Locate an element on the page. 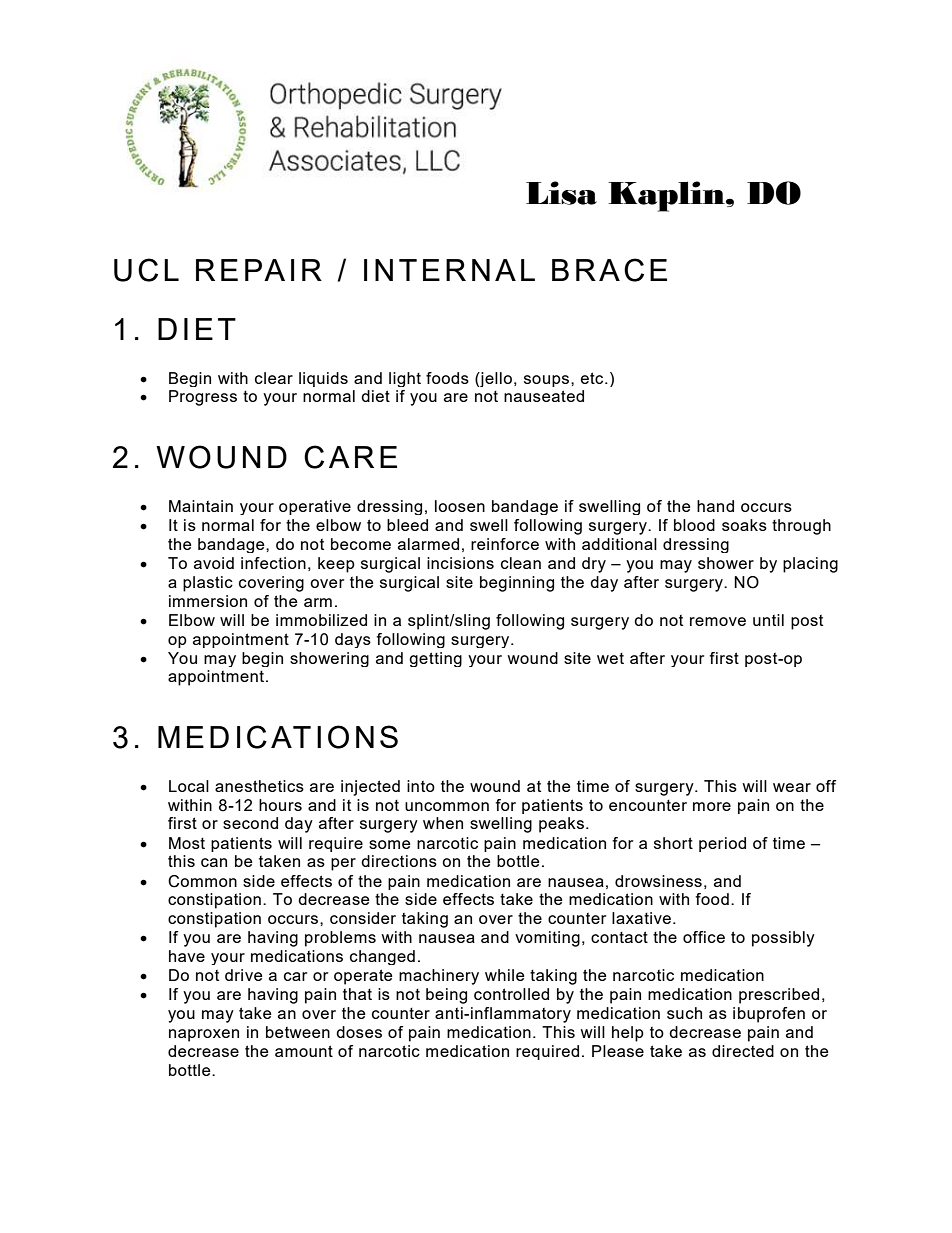 The image size is (952, 1233). immobilized is located at coordinates (321, 620).
